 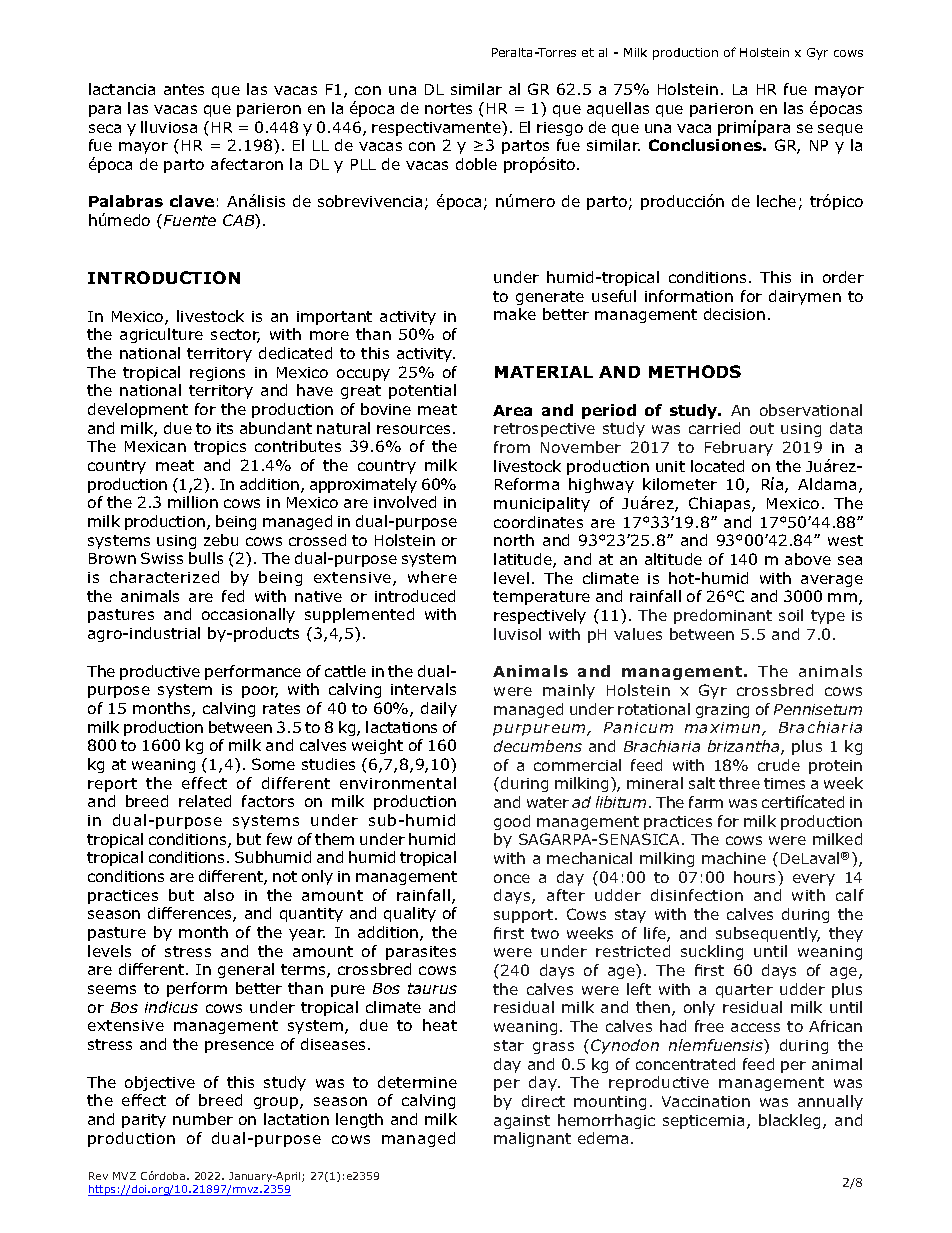 I want to click on against, so click(x=522, y=1122).
